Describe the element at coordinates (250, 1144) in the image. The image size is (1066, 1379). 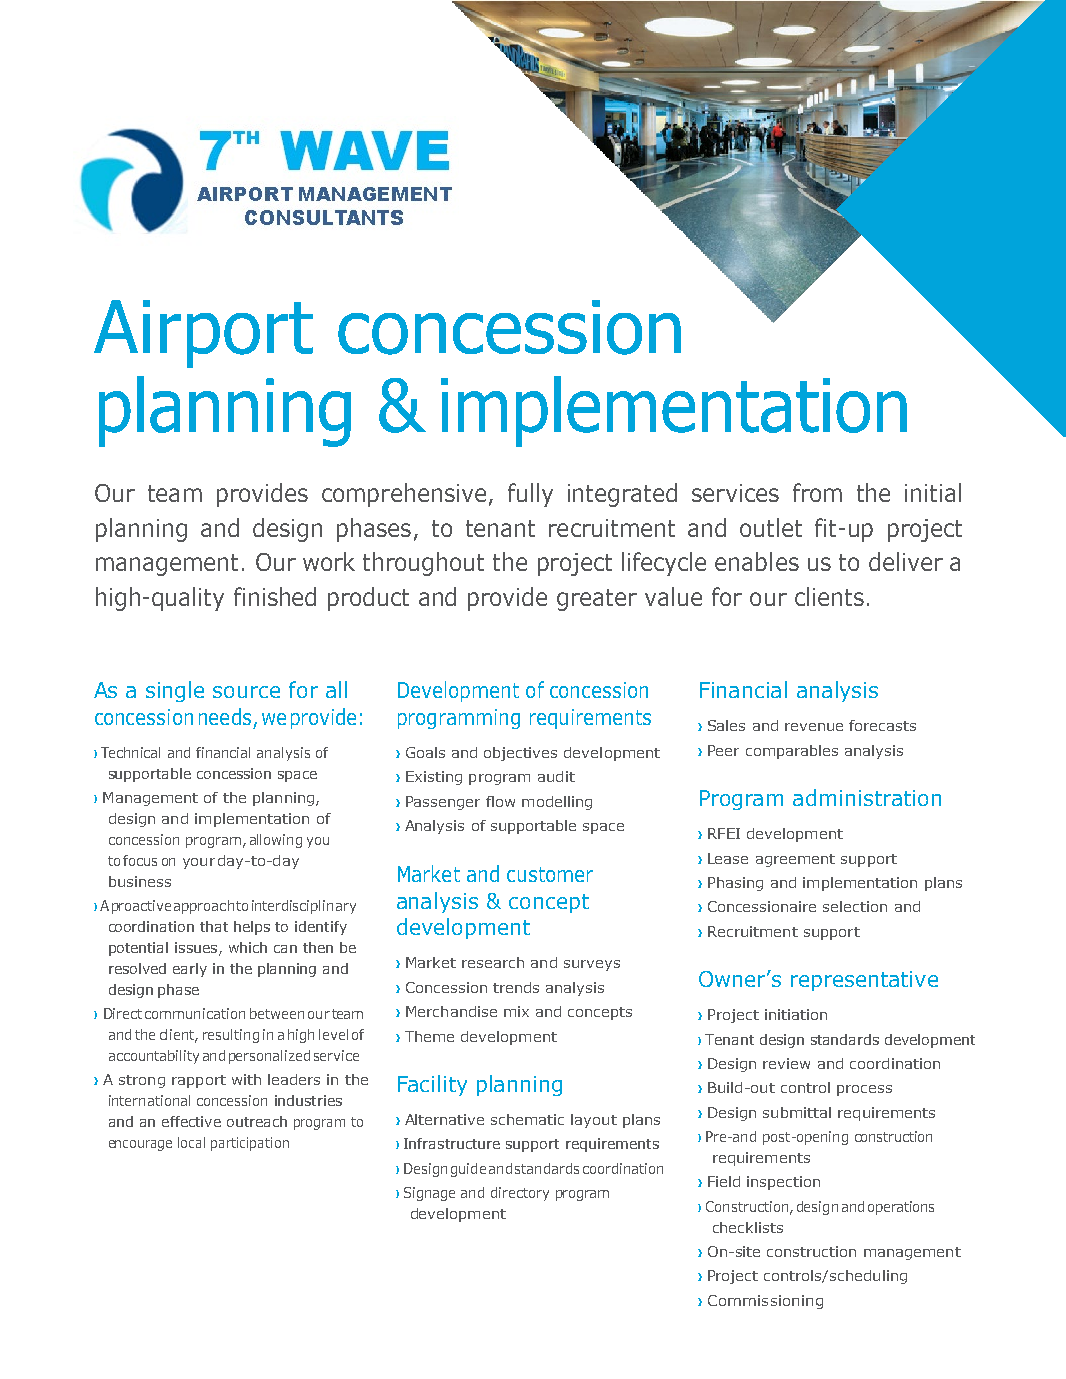
I see `participation` at that location.
